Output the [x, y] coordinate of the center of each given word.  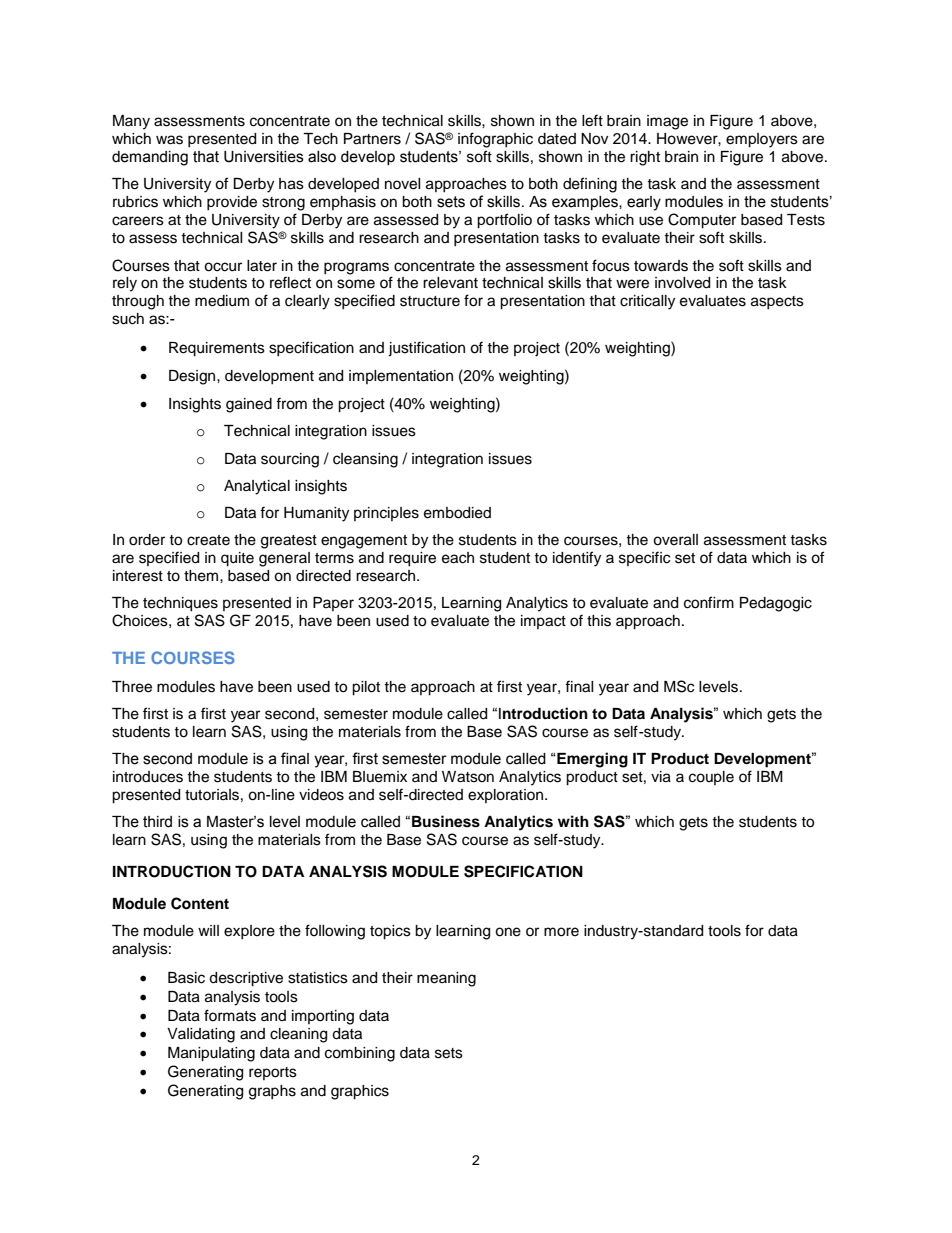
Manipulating [211, 1054]
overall [675, 540]
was [169, 140]
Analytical [257, 487]
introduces [148, 777]
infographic [495, 140]
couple [711, 778]
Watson [468, 777]
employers [762, 140]
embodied [457, 513]
